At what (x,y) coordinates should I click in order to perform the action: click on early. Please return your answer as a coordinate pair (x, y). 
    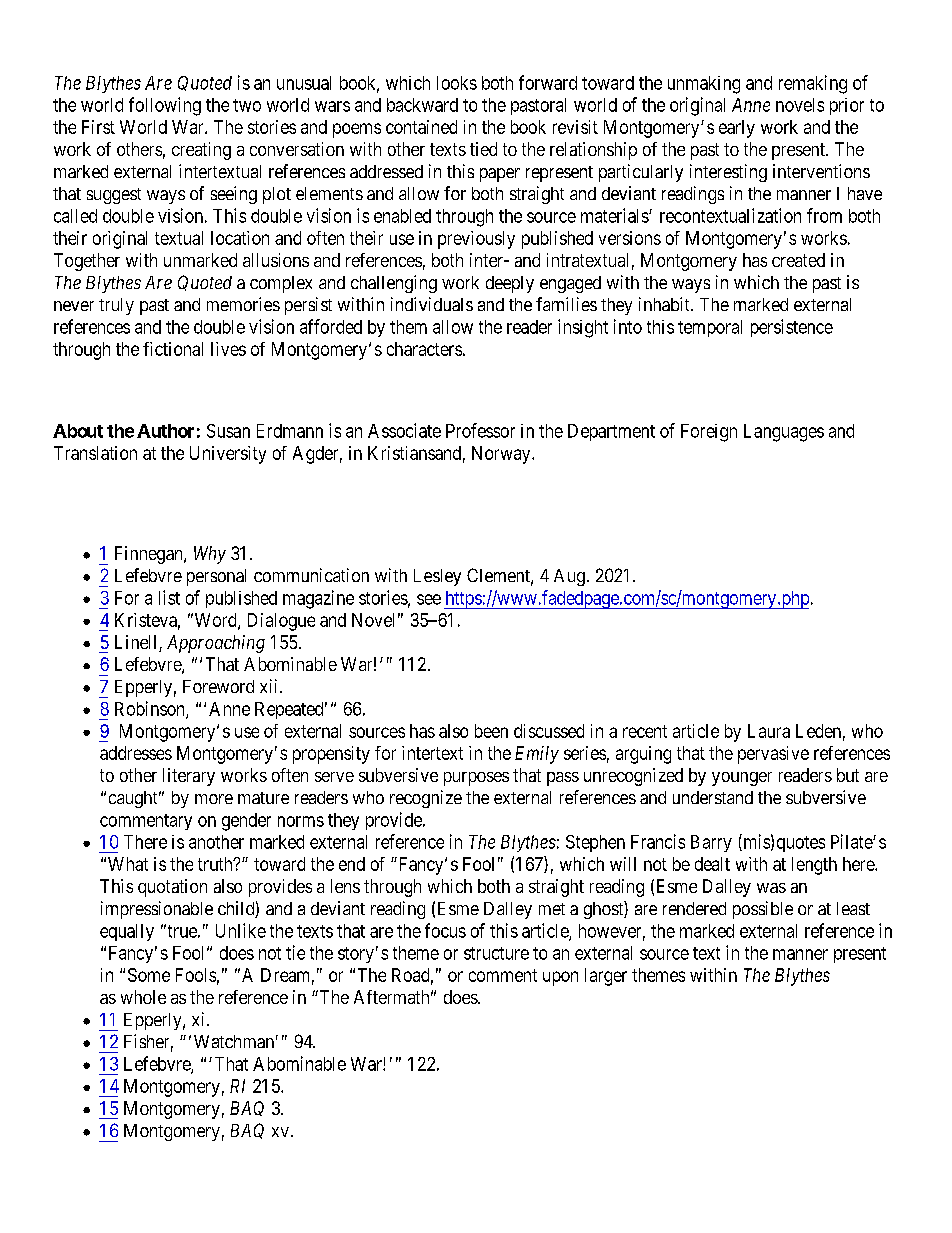
    Looking at the image, I should click on (737, 129).
